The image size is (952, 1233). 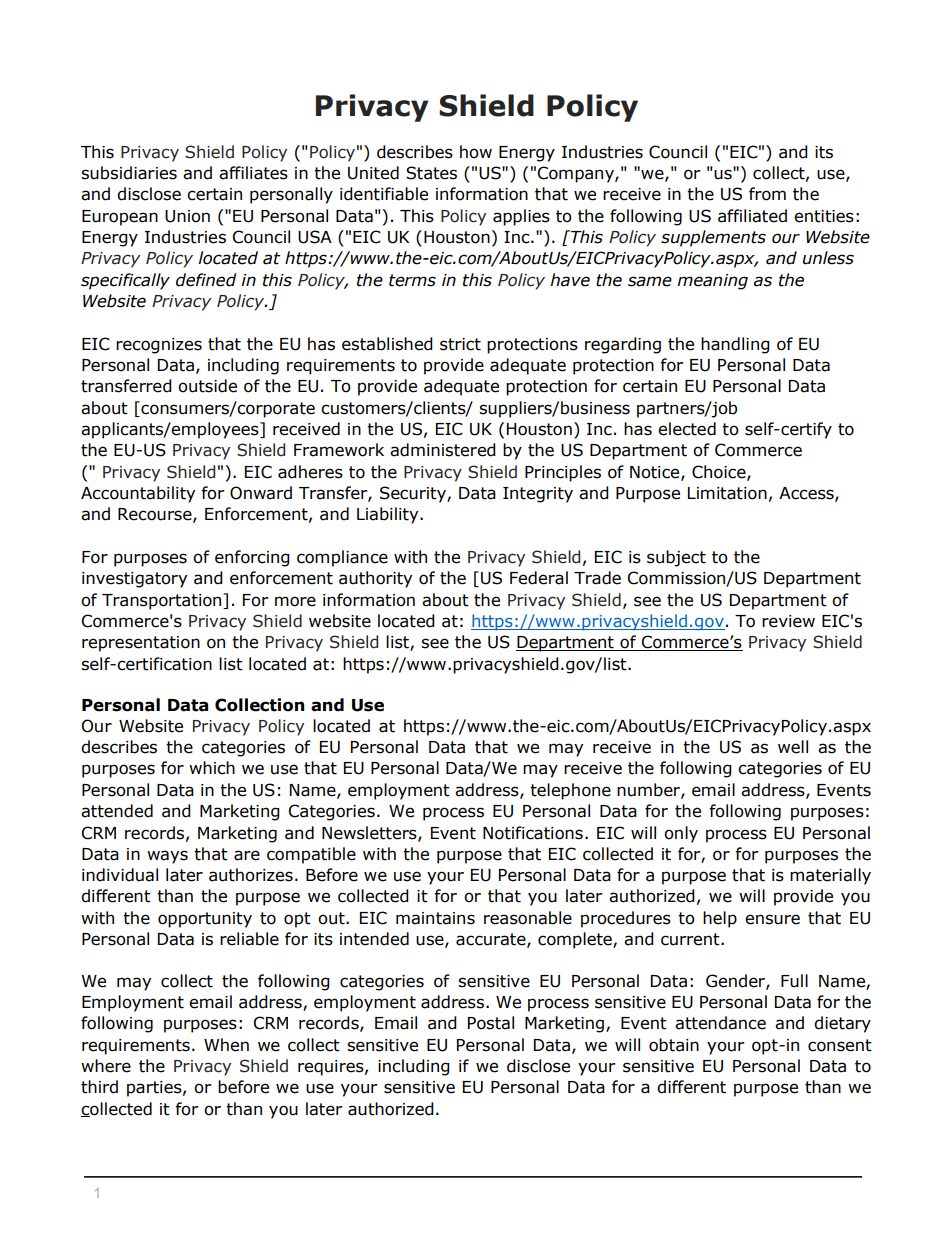 I want to click on only, so click(x=681, y=834).
